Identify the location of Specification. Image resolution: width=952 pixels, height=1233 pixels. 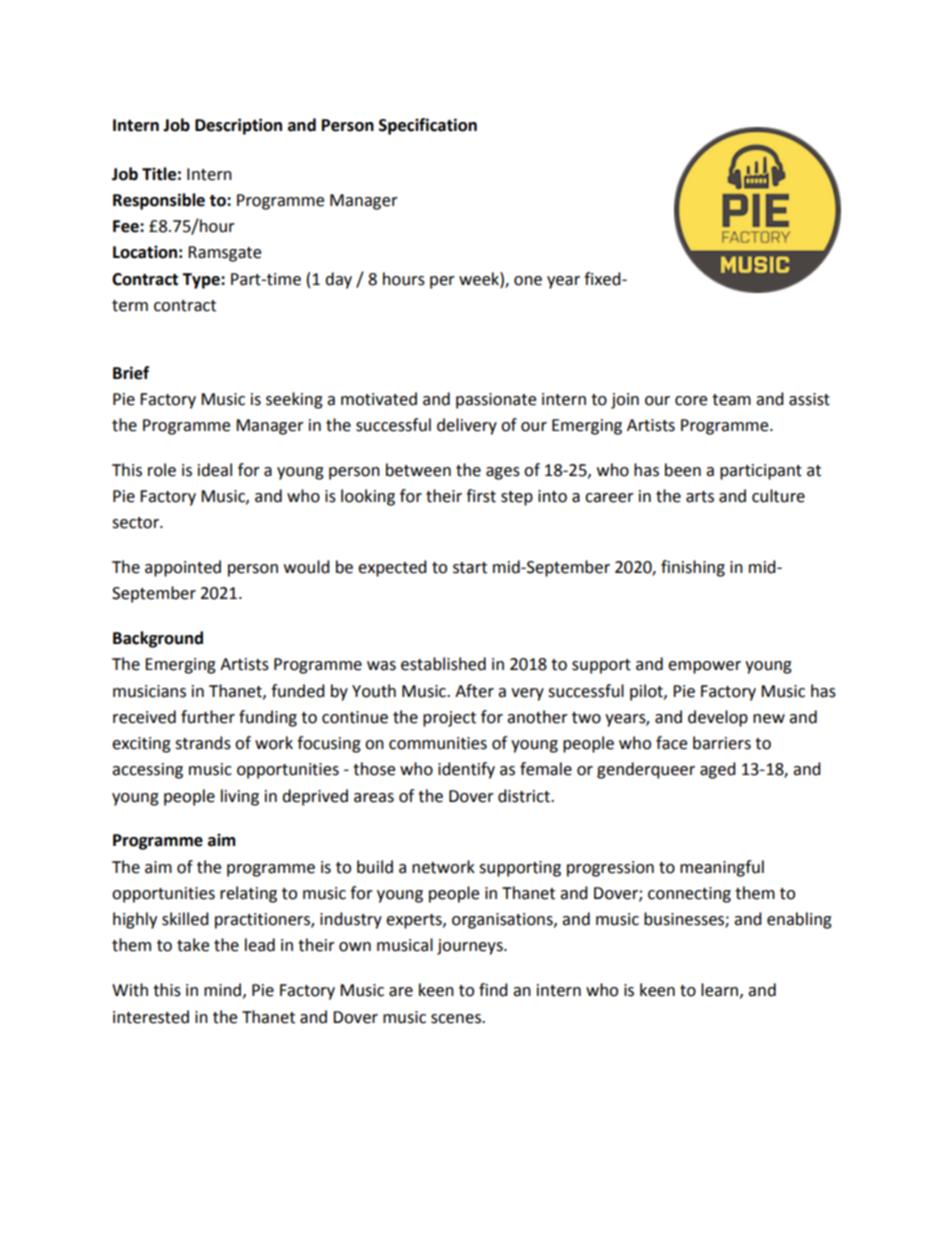
(428, 126).
